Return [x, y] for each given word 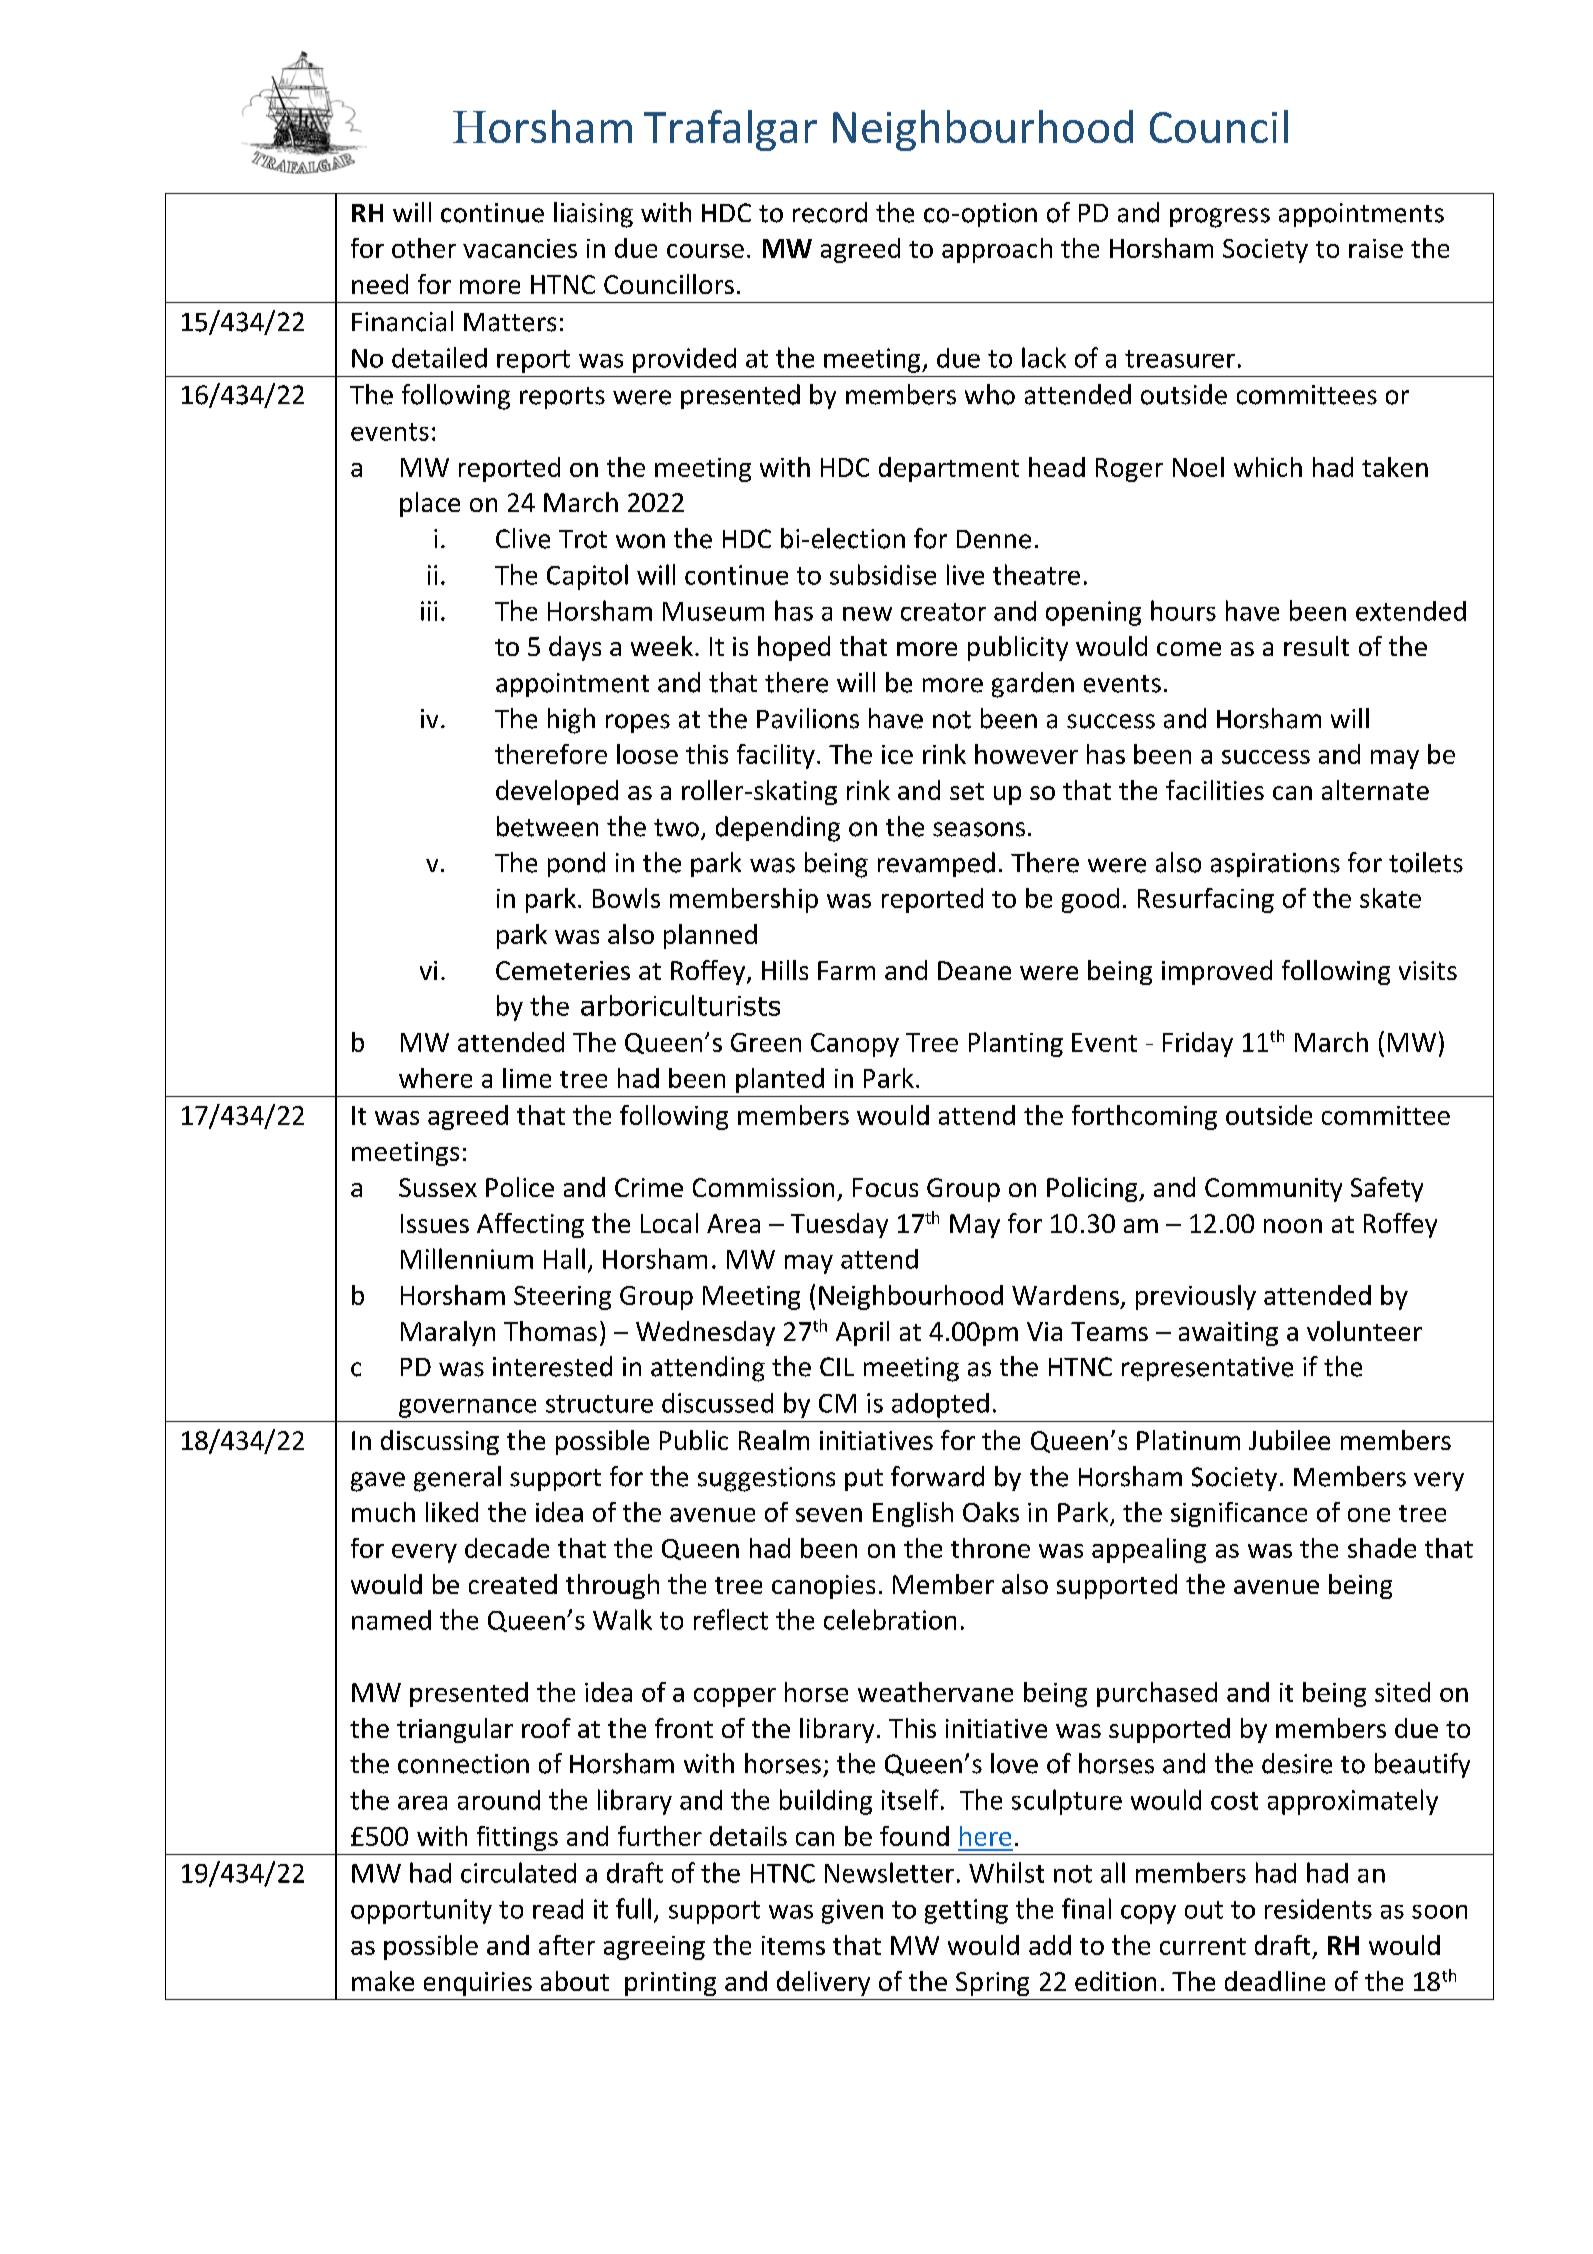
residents [1318, 1909]
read [558, 1909]
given [852, 1911]
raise [1376, 248]
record [830, 212]
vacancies [520, 248]
